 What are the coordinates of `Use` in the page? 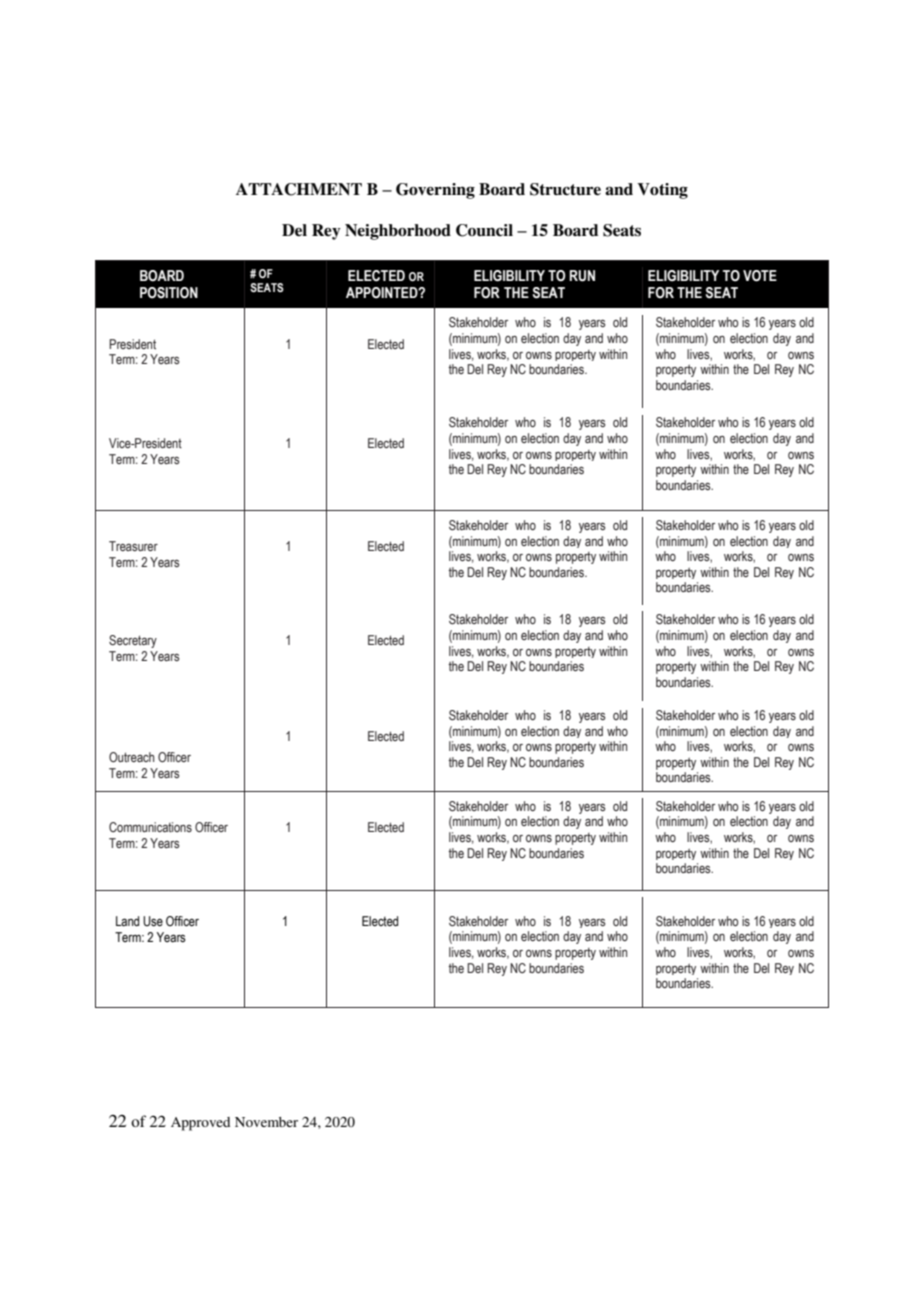 It's located at (153, 921).
